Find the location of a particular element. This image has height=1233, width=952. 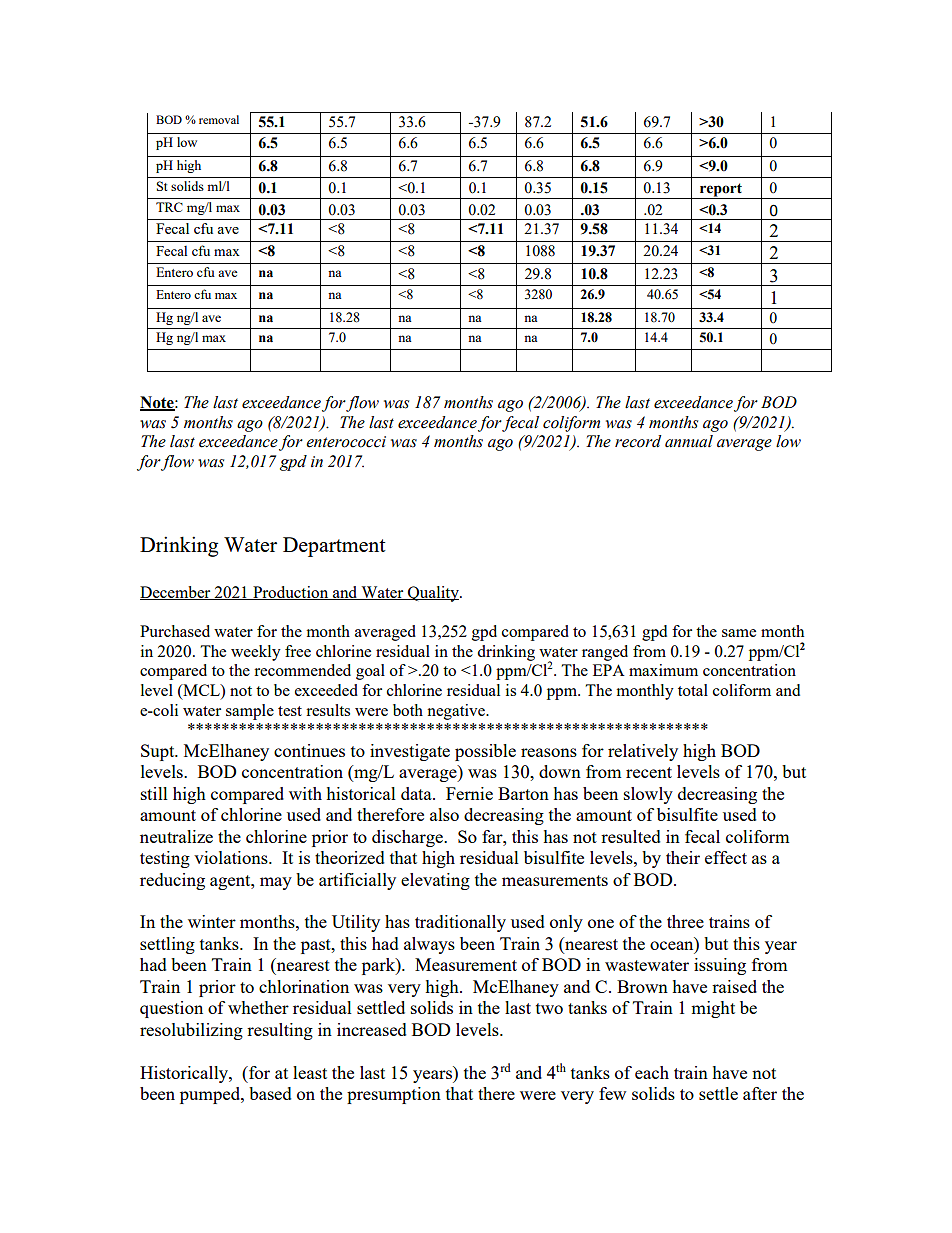

based is located at coordinates (270, 1093).
